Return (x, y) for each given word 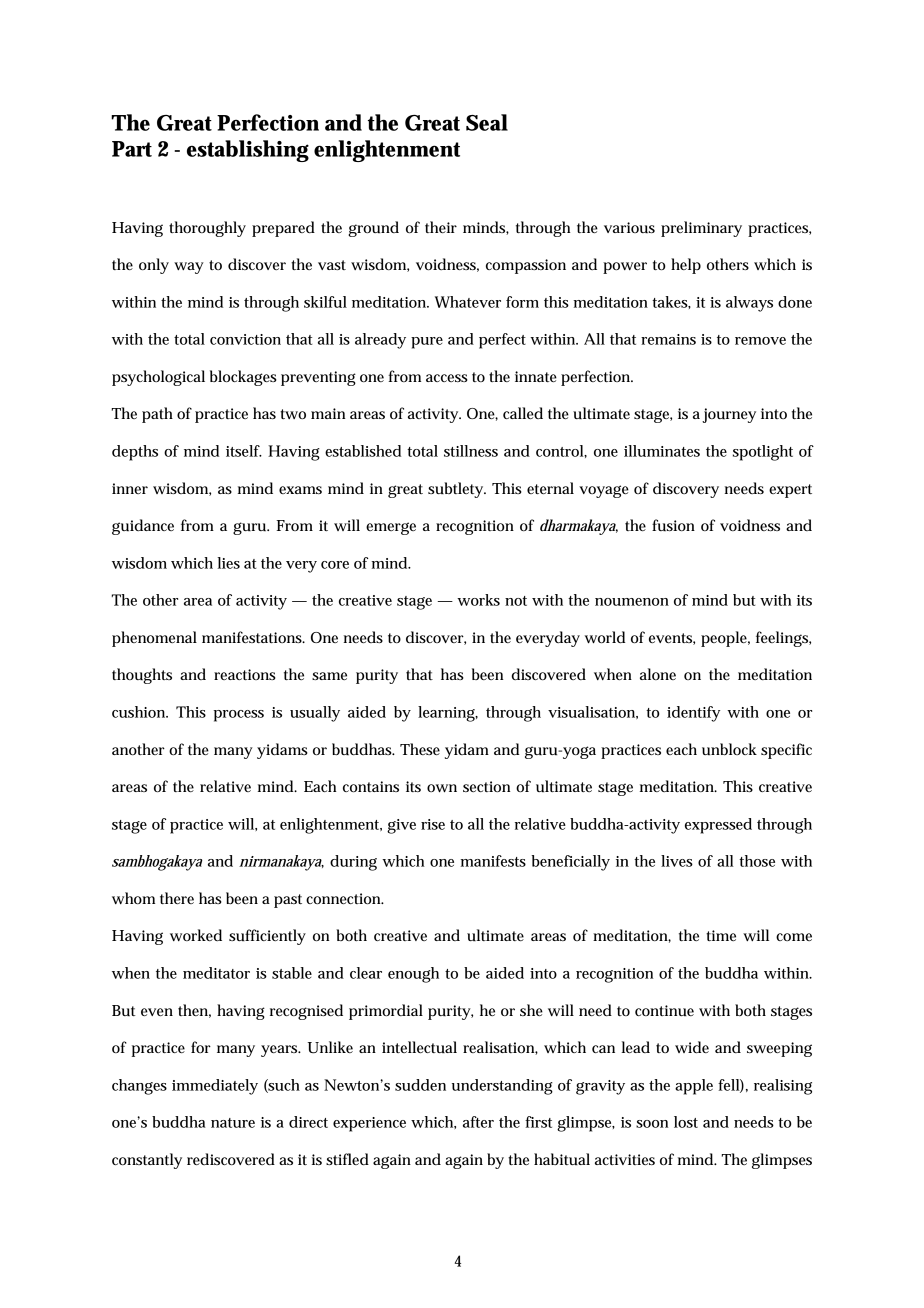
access (447, 378)
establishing (248, 151)
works (478, 600)
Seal (487, 122)
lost (686, 1122)
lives (677, 861)
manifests (493, 861)
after (478, 1122)
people (725, 639)
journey (729, 415)
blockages (243, 378)
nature (233, 1123)
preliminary (701, 229)
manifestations (253, 637)
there (177, 898)
